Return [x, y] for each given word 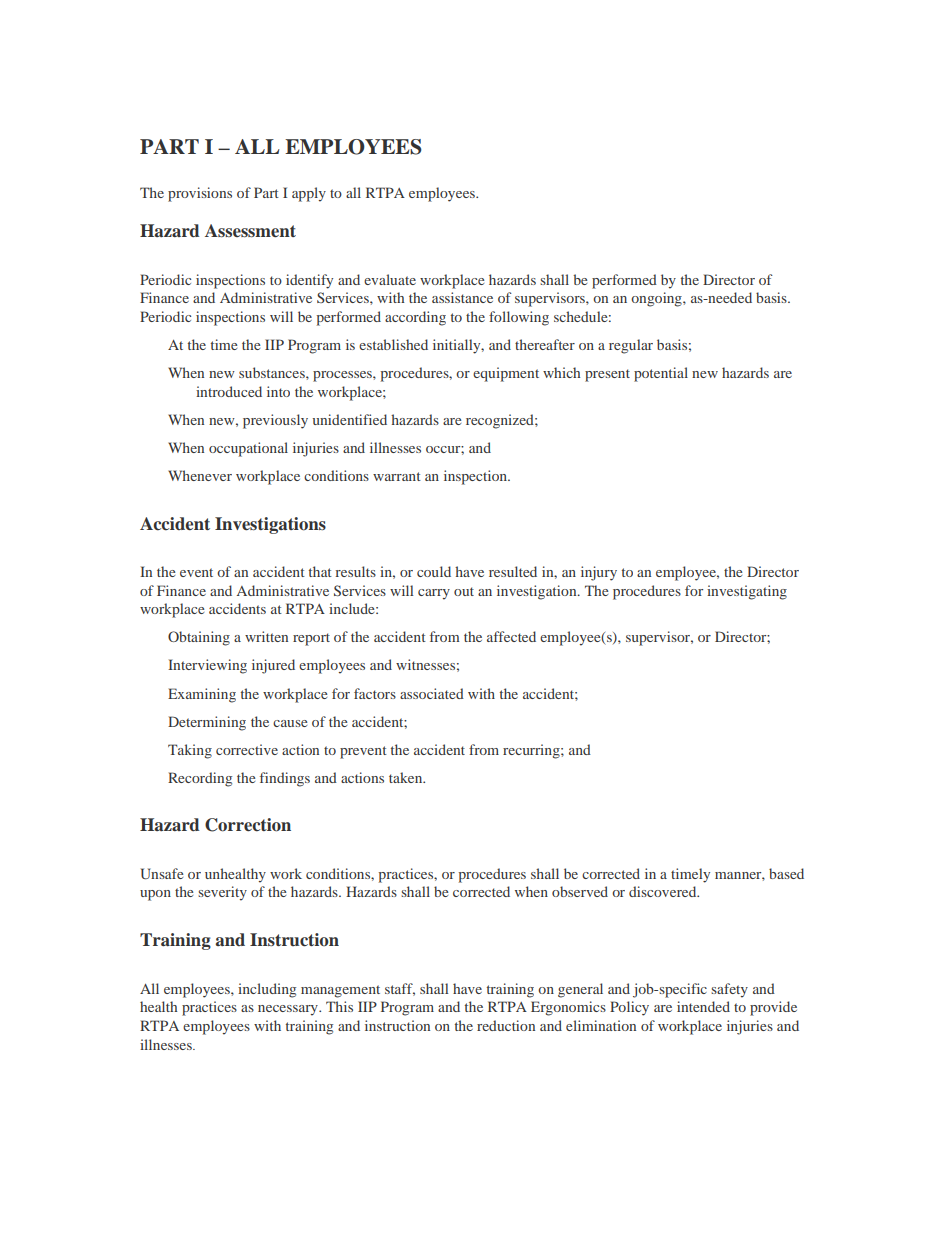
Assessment [250, 231]
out [464, 591]
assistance [462, 297]
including [267, 990]
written [266, 636]
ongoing [657, 299]
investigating [747, 592]
